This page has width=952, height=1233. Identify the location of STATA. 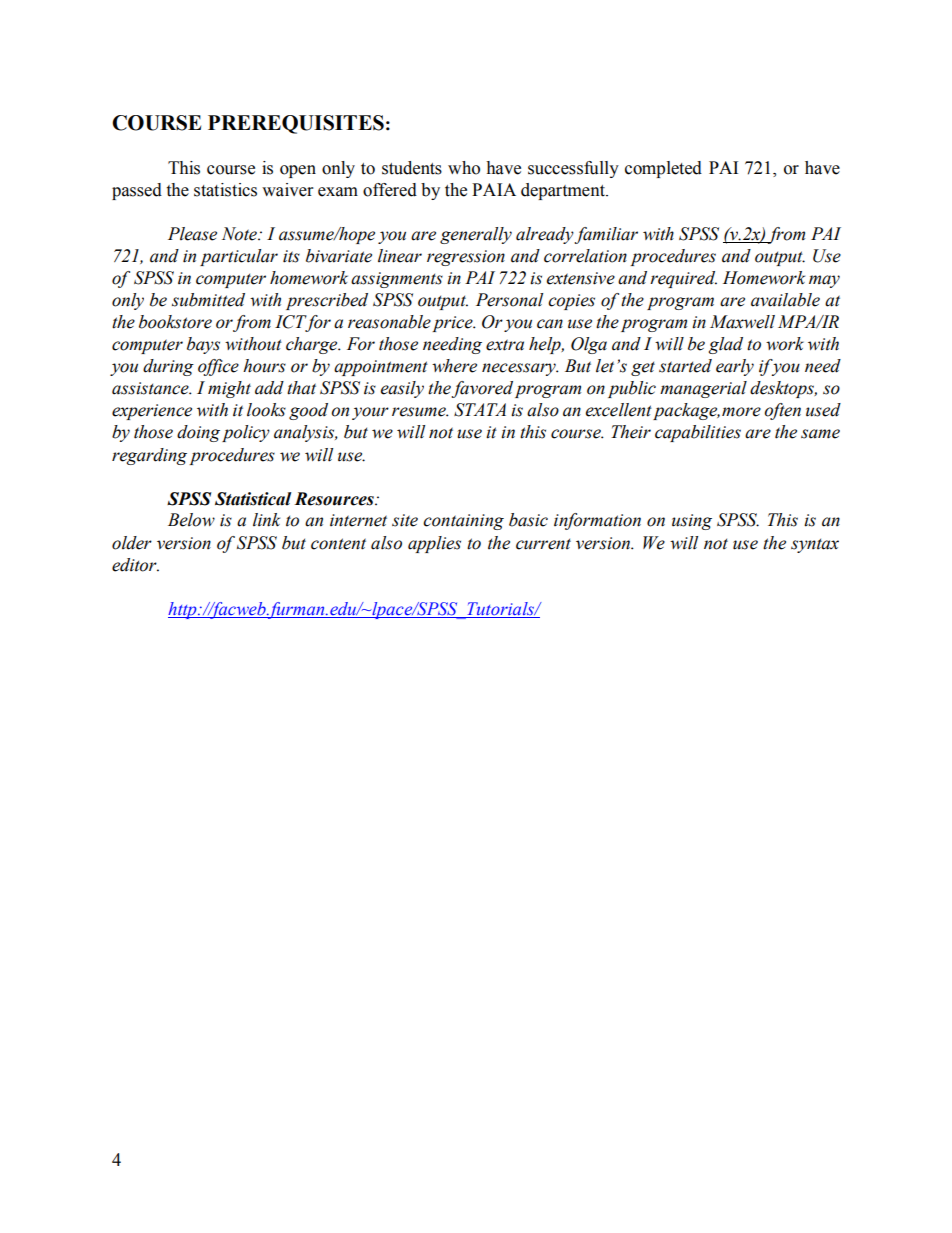
(480, 410).
